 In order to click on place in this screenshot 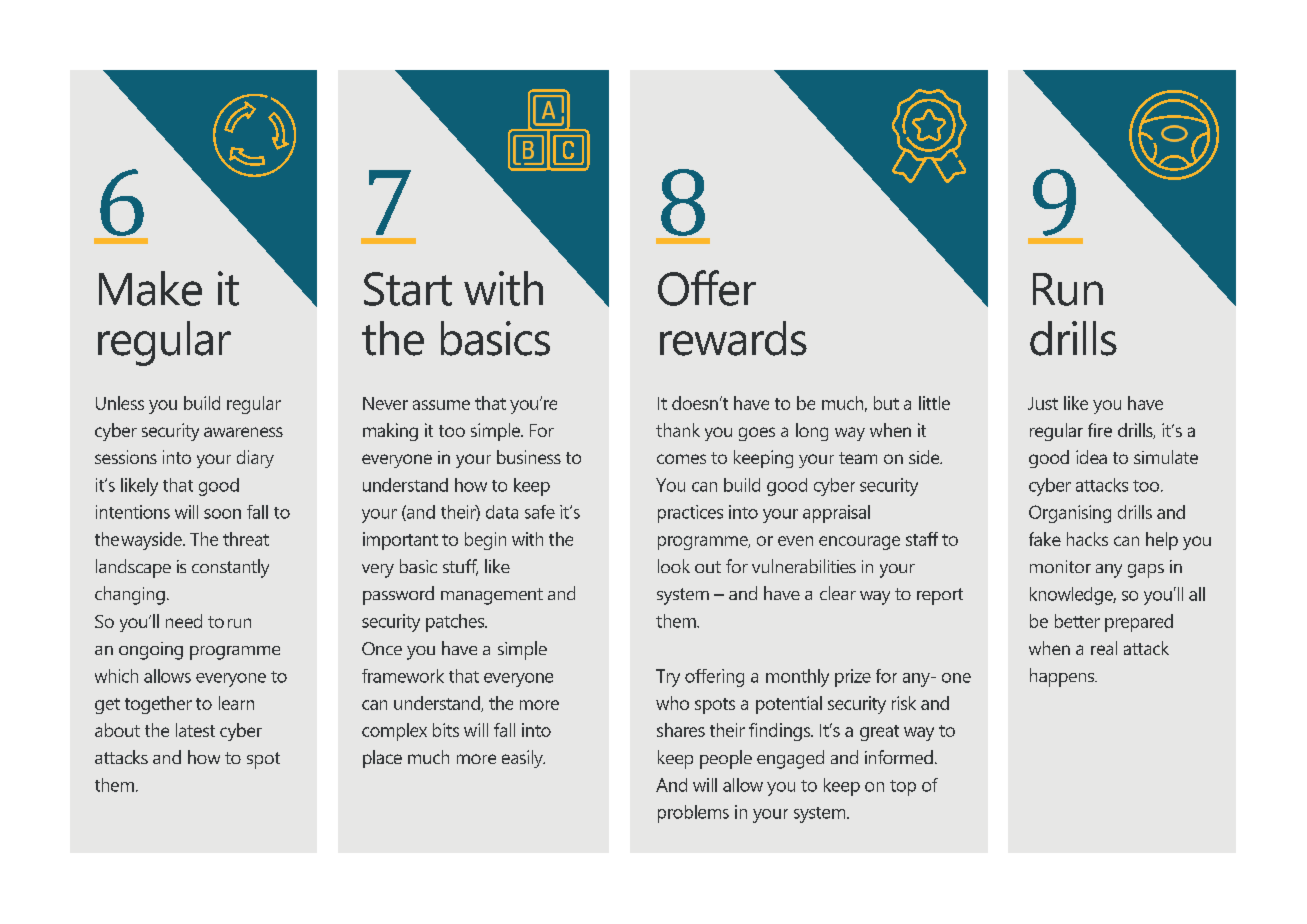, I will do `click(382, 759)`.
